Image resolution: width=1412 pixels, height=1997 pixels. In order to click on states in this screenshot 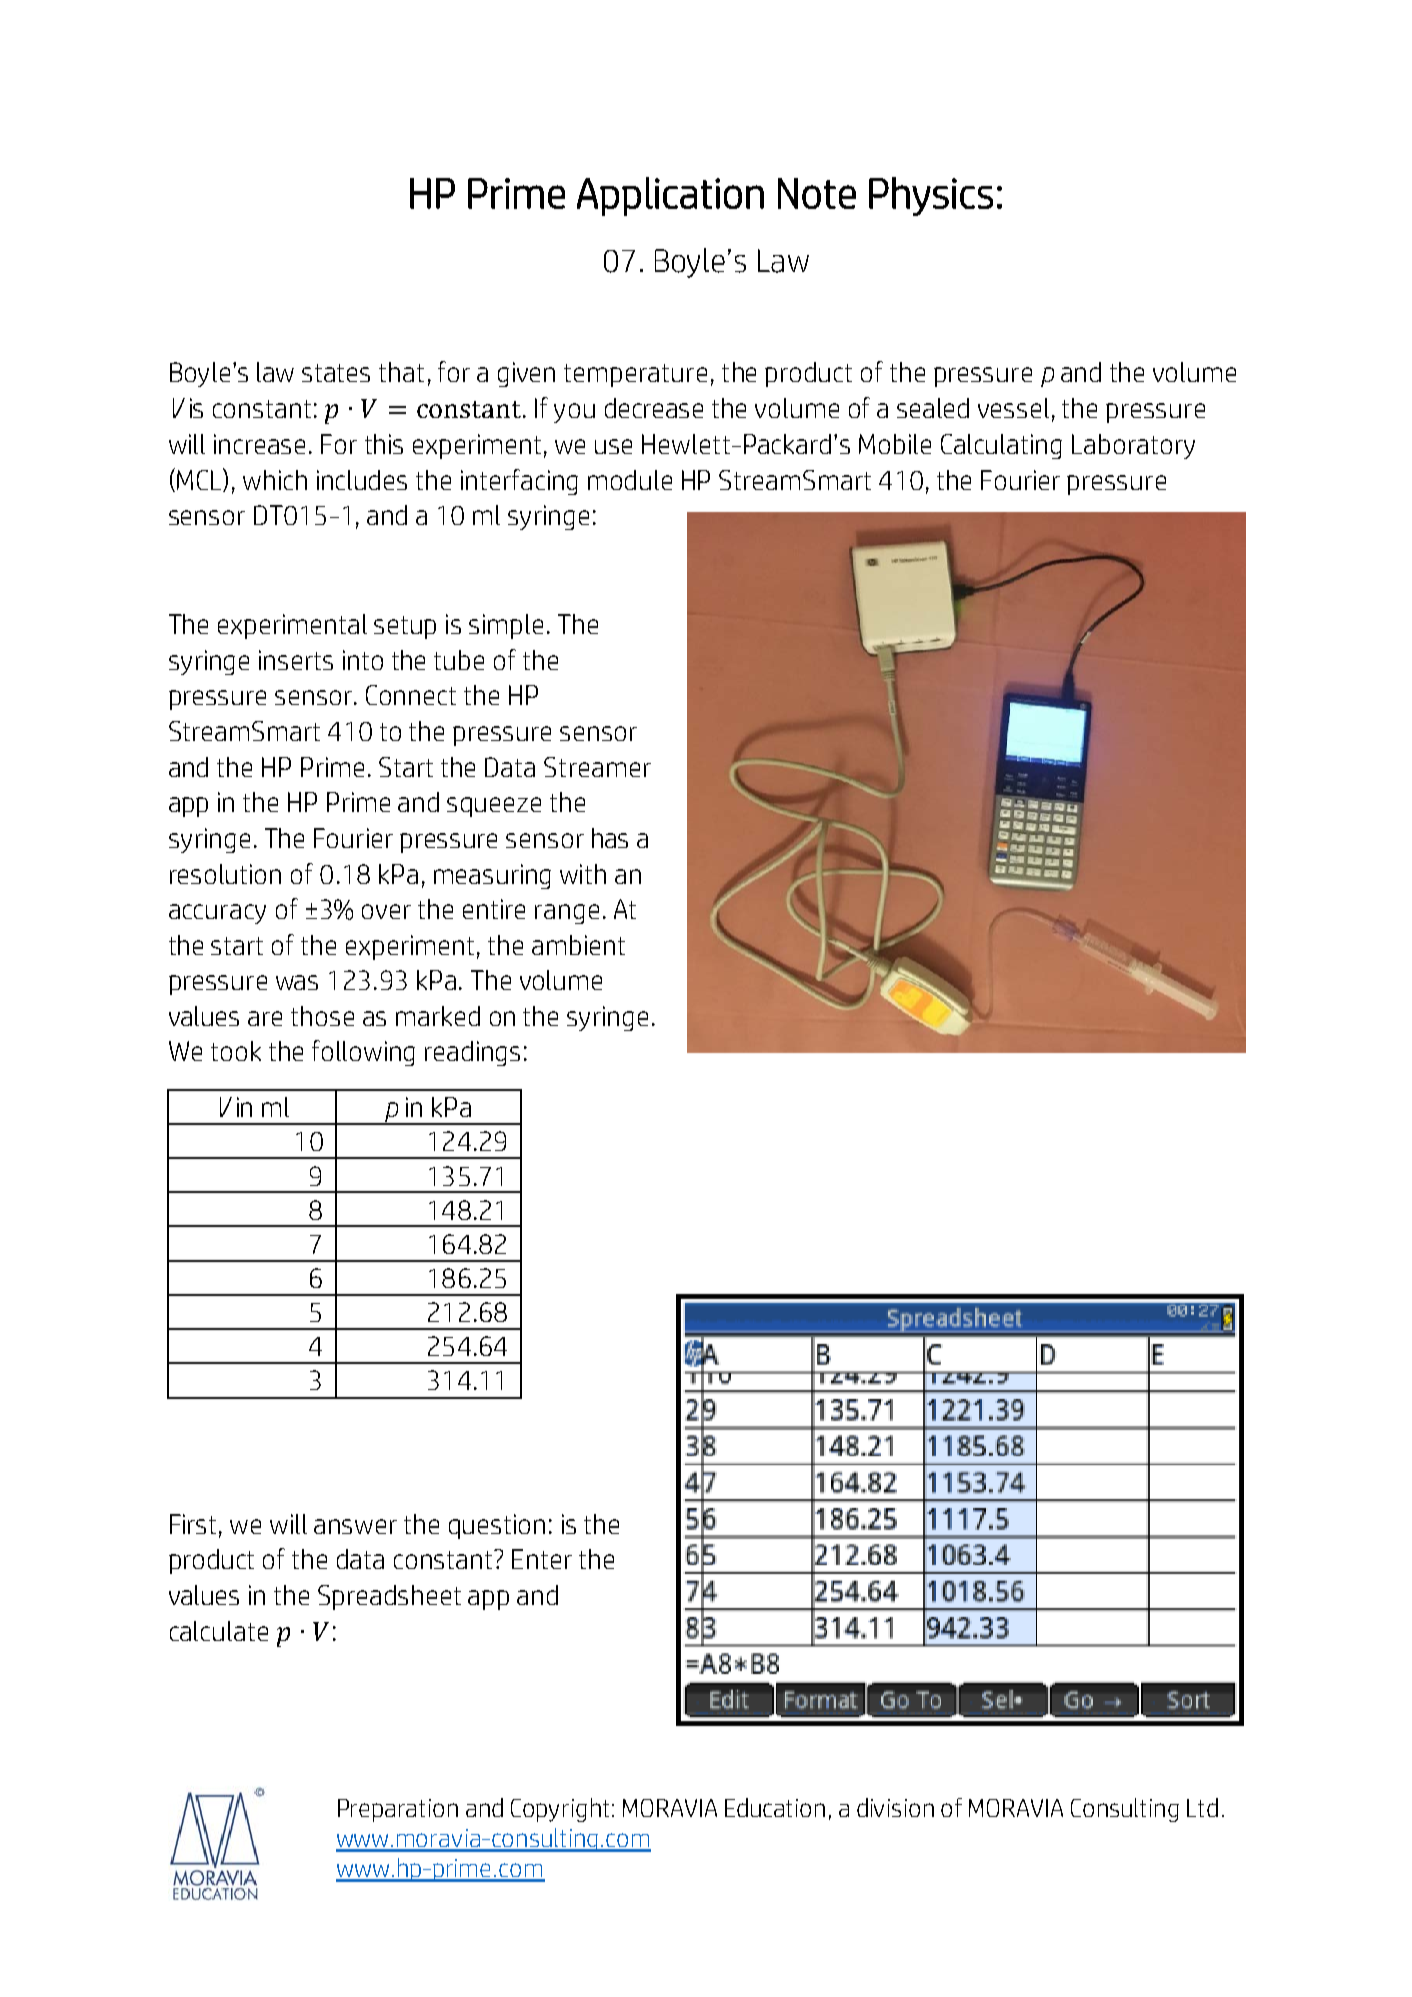, I will do `click(336, 373)`.
